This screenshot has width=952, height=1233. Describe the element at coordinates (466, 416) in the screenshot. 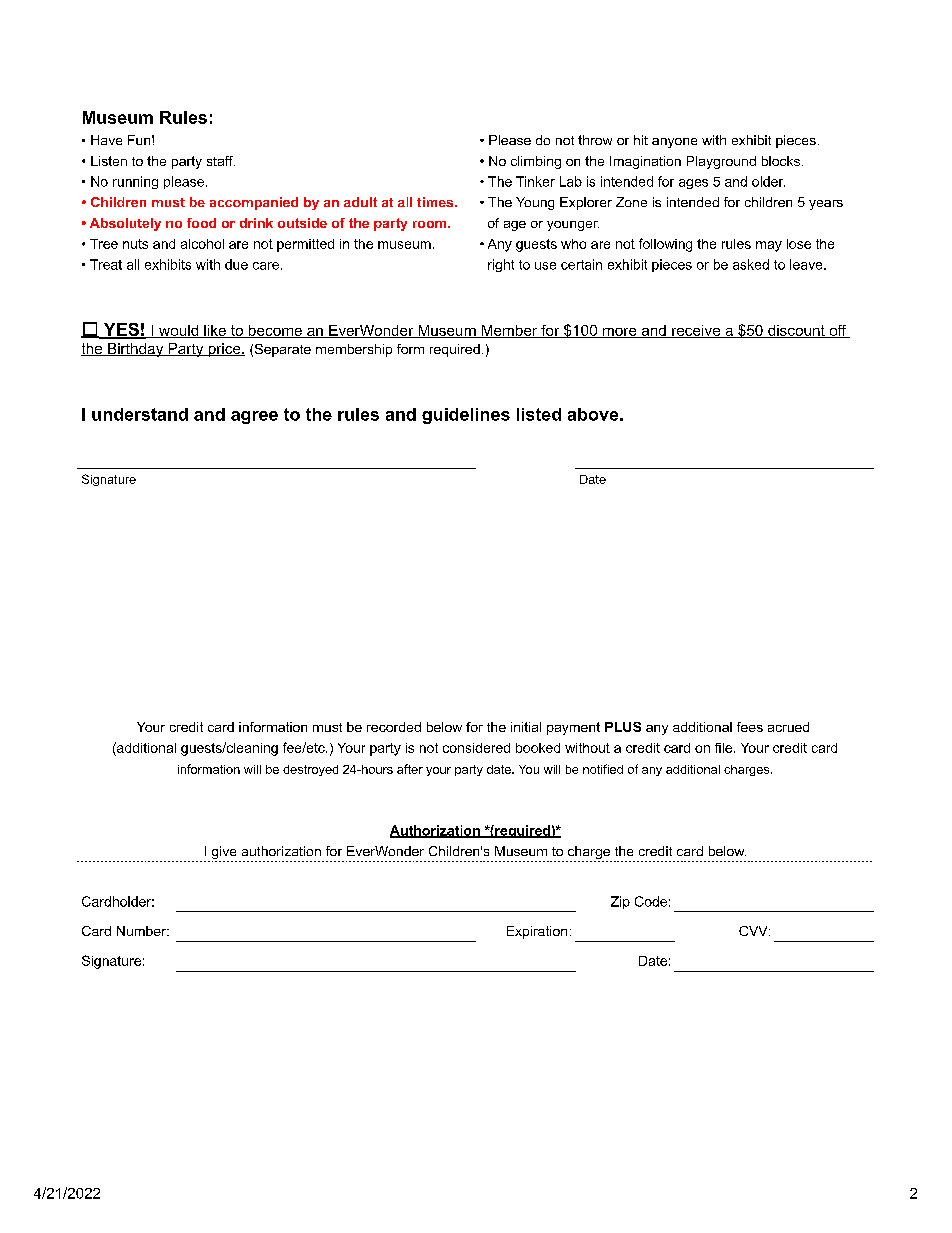

I see `guidelines` at that location.
